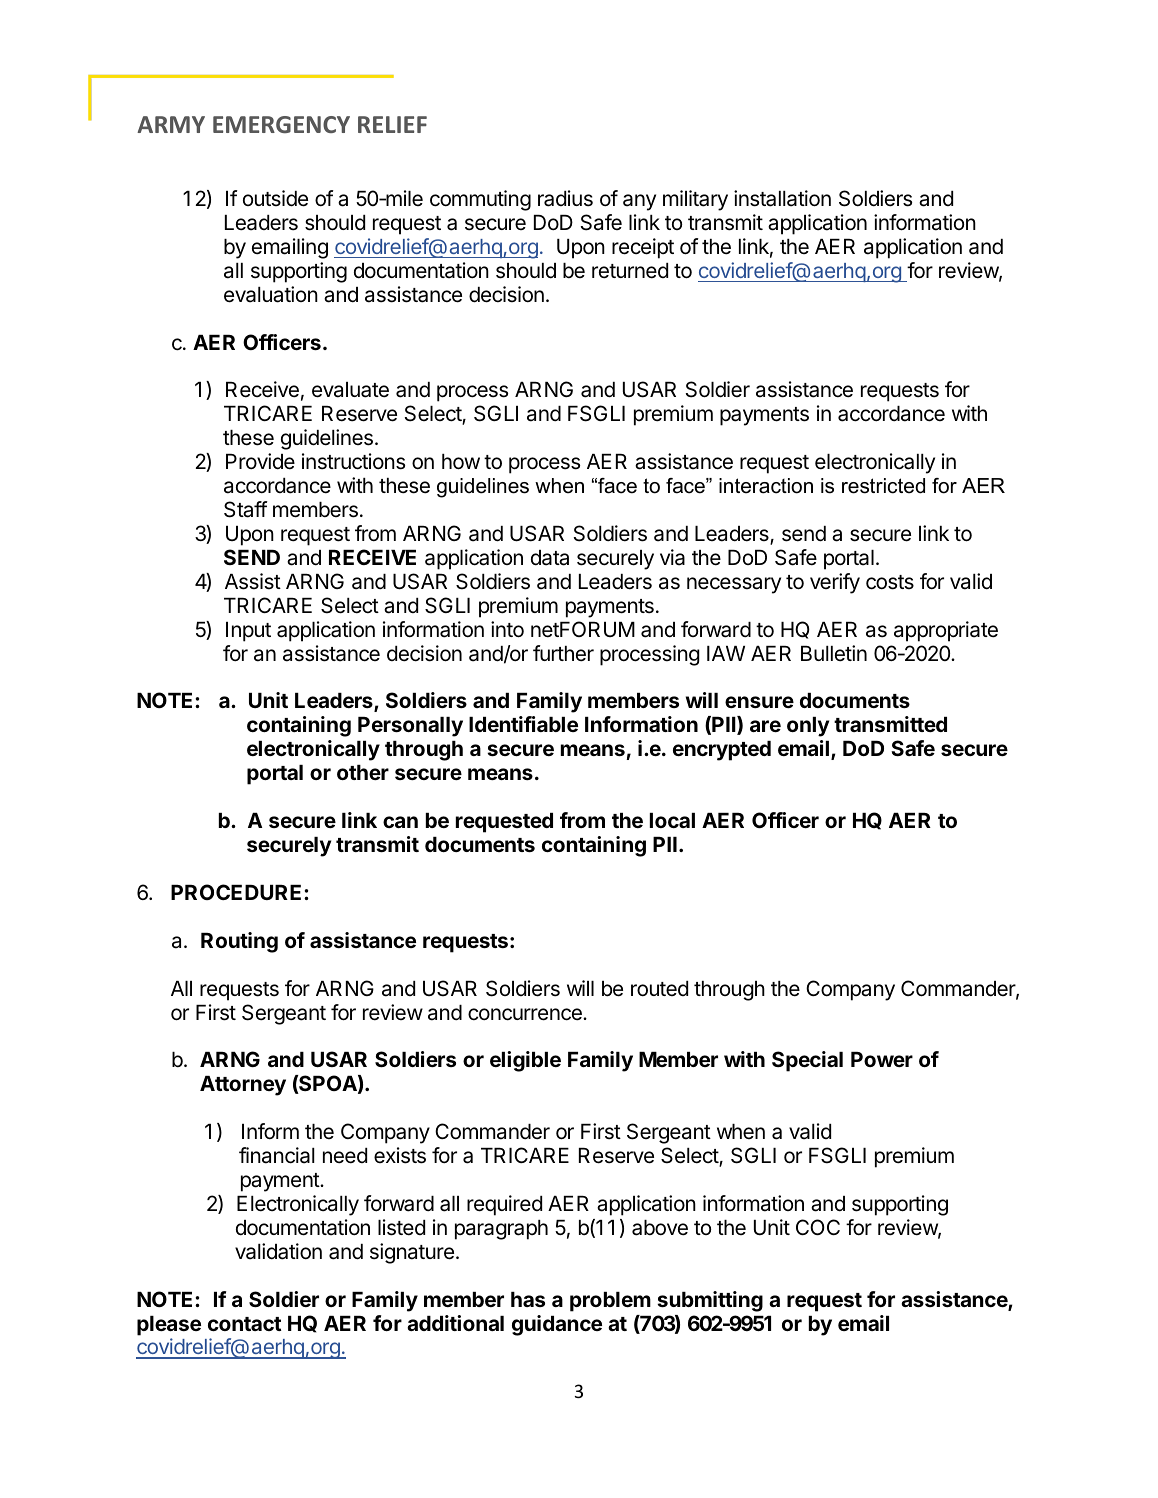  Describe the element at coordinates (281, 124) in the screenshot. I see `EMERGENCY` at that location.
